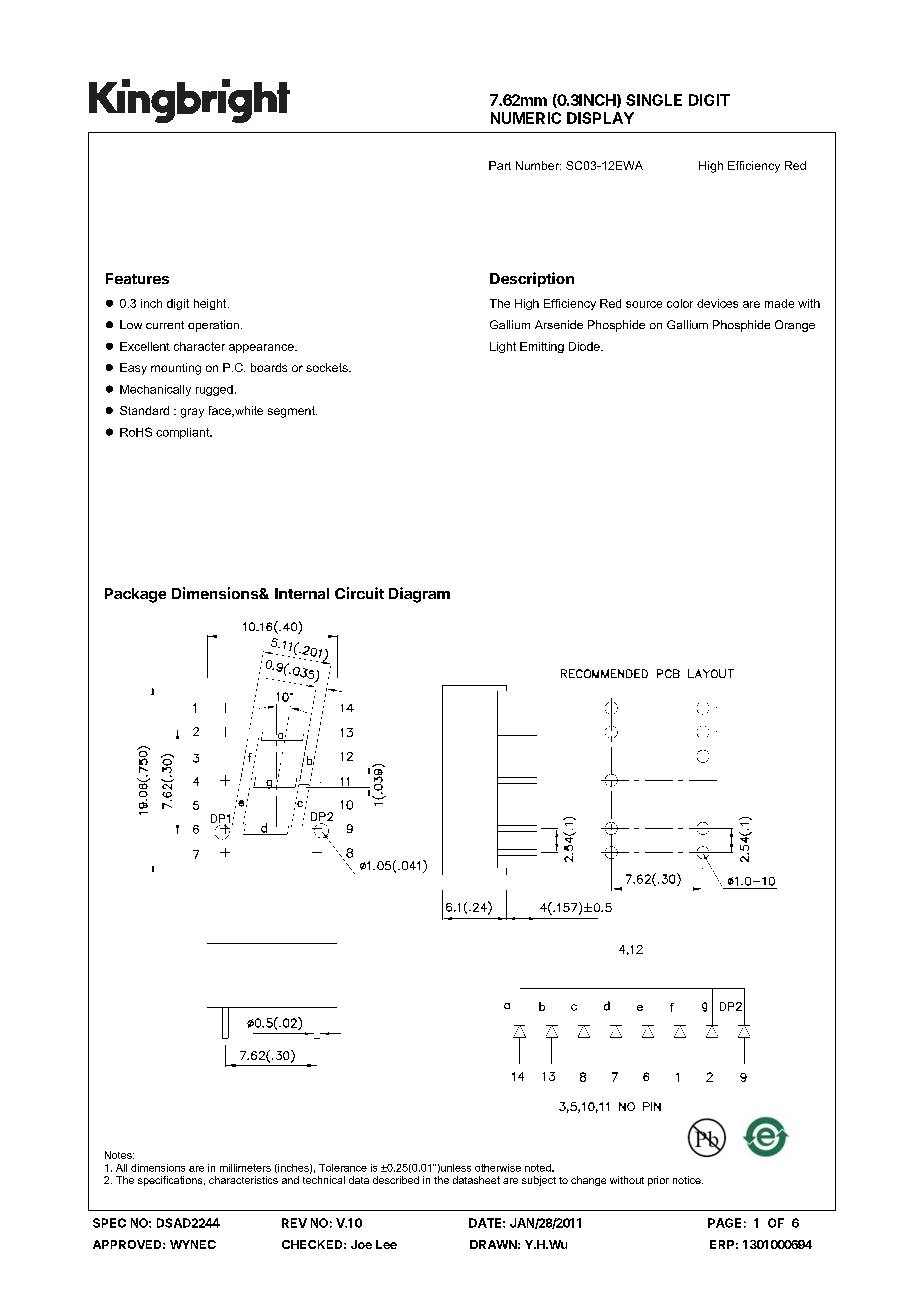  I want to click on PAGE, so click(724, 1223).
